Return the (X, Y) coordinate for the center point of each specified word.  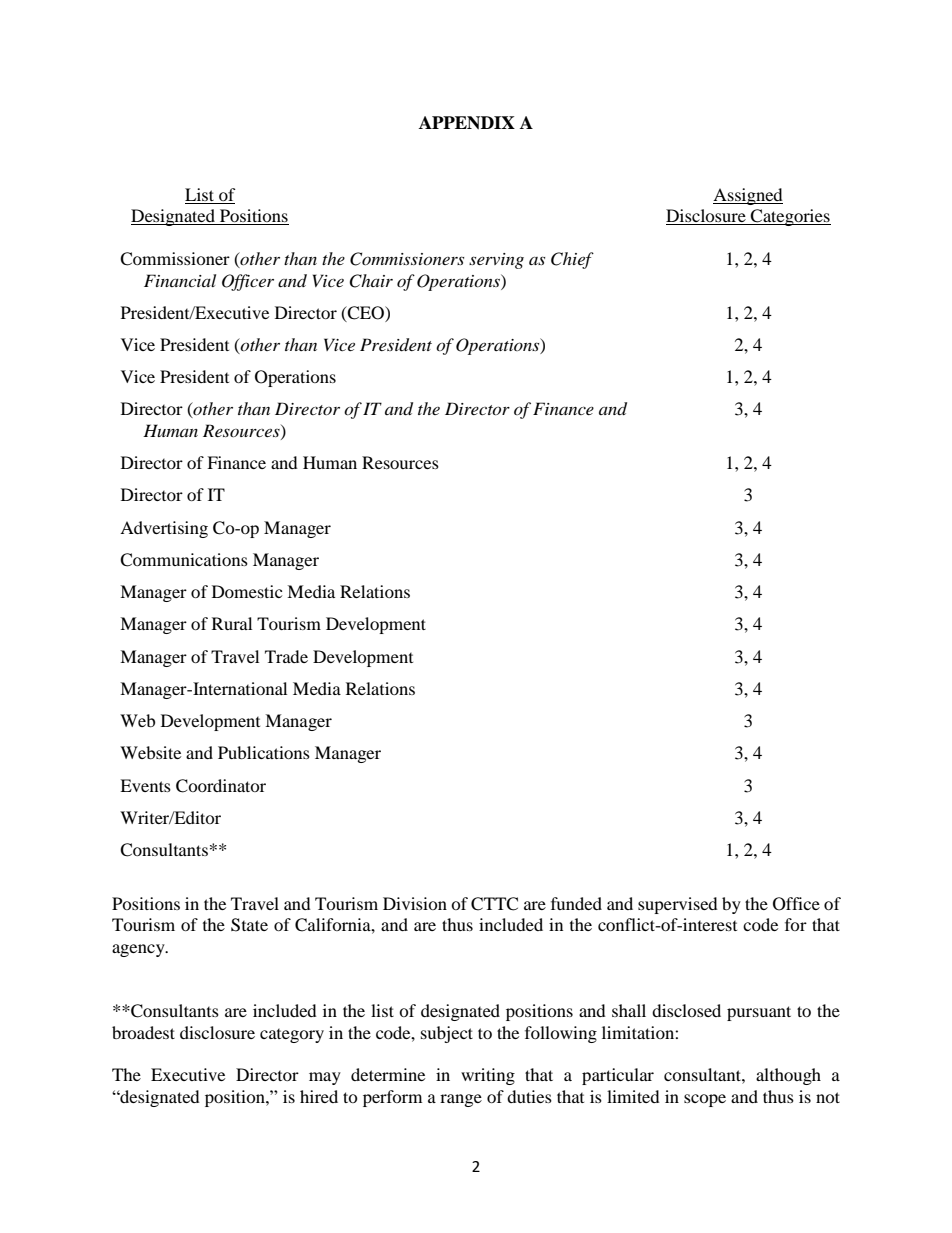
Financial (180, 280)
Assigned (748, 196)
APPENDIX (467, 123)
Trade (286, 656)
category (292, 1036)
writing (488, 1076)
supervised (678, 905)
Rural (232, 623)
